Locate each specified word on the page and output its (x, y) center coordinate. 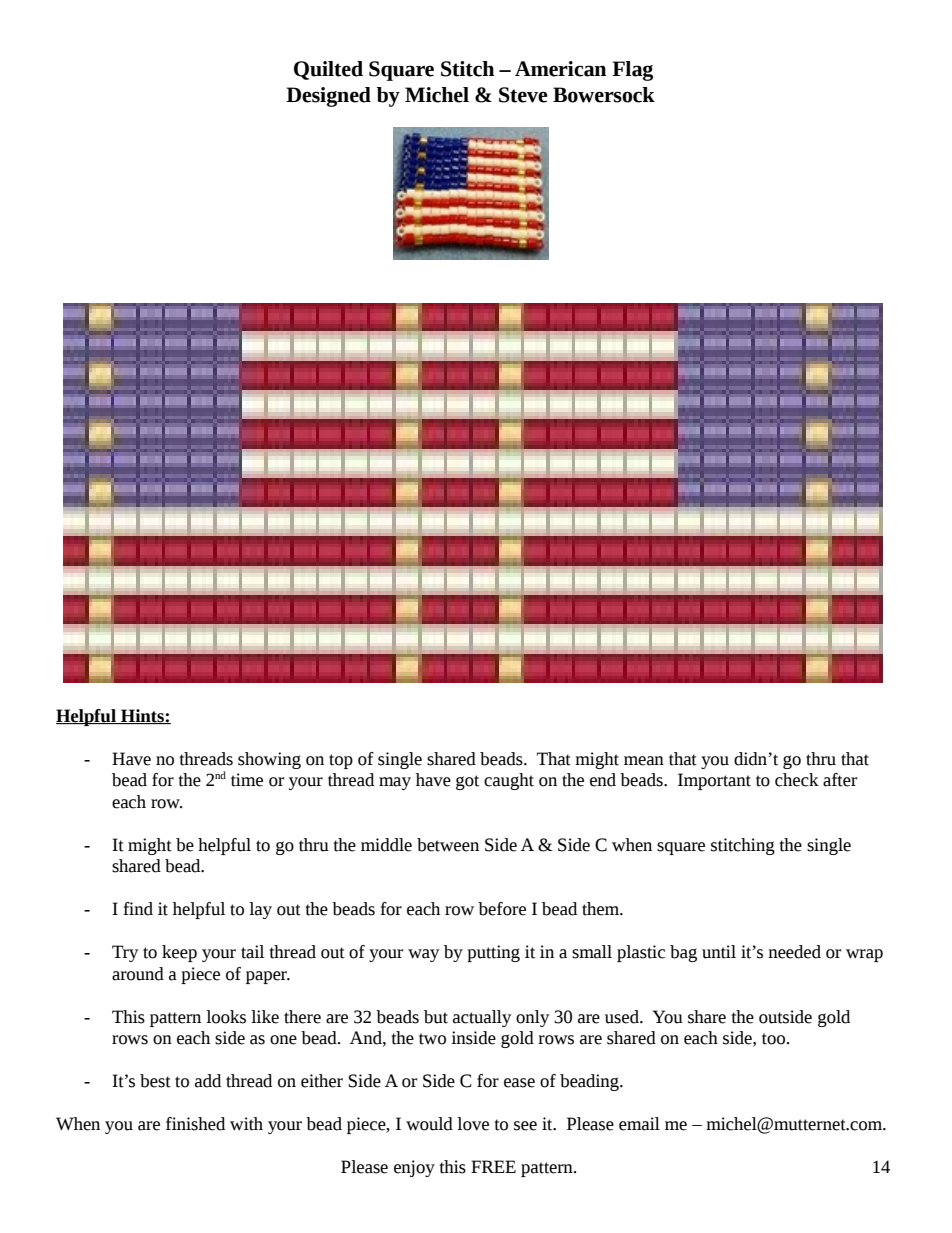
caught (509, 781)
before (502, 909)
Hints (142, 716)
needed (794, 952)
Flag (632, 71)
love (473, 1124)
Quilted (328, 70)
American (560, 69)
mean (644, 761)
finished (195, 1124)
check (797, 780)
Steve (523, 95)
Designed (328, 97)
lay (260, 910)
